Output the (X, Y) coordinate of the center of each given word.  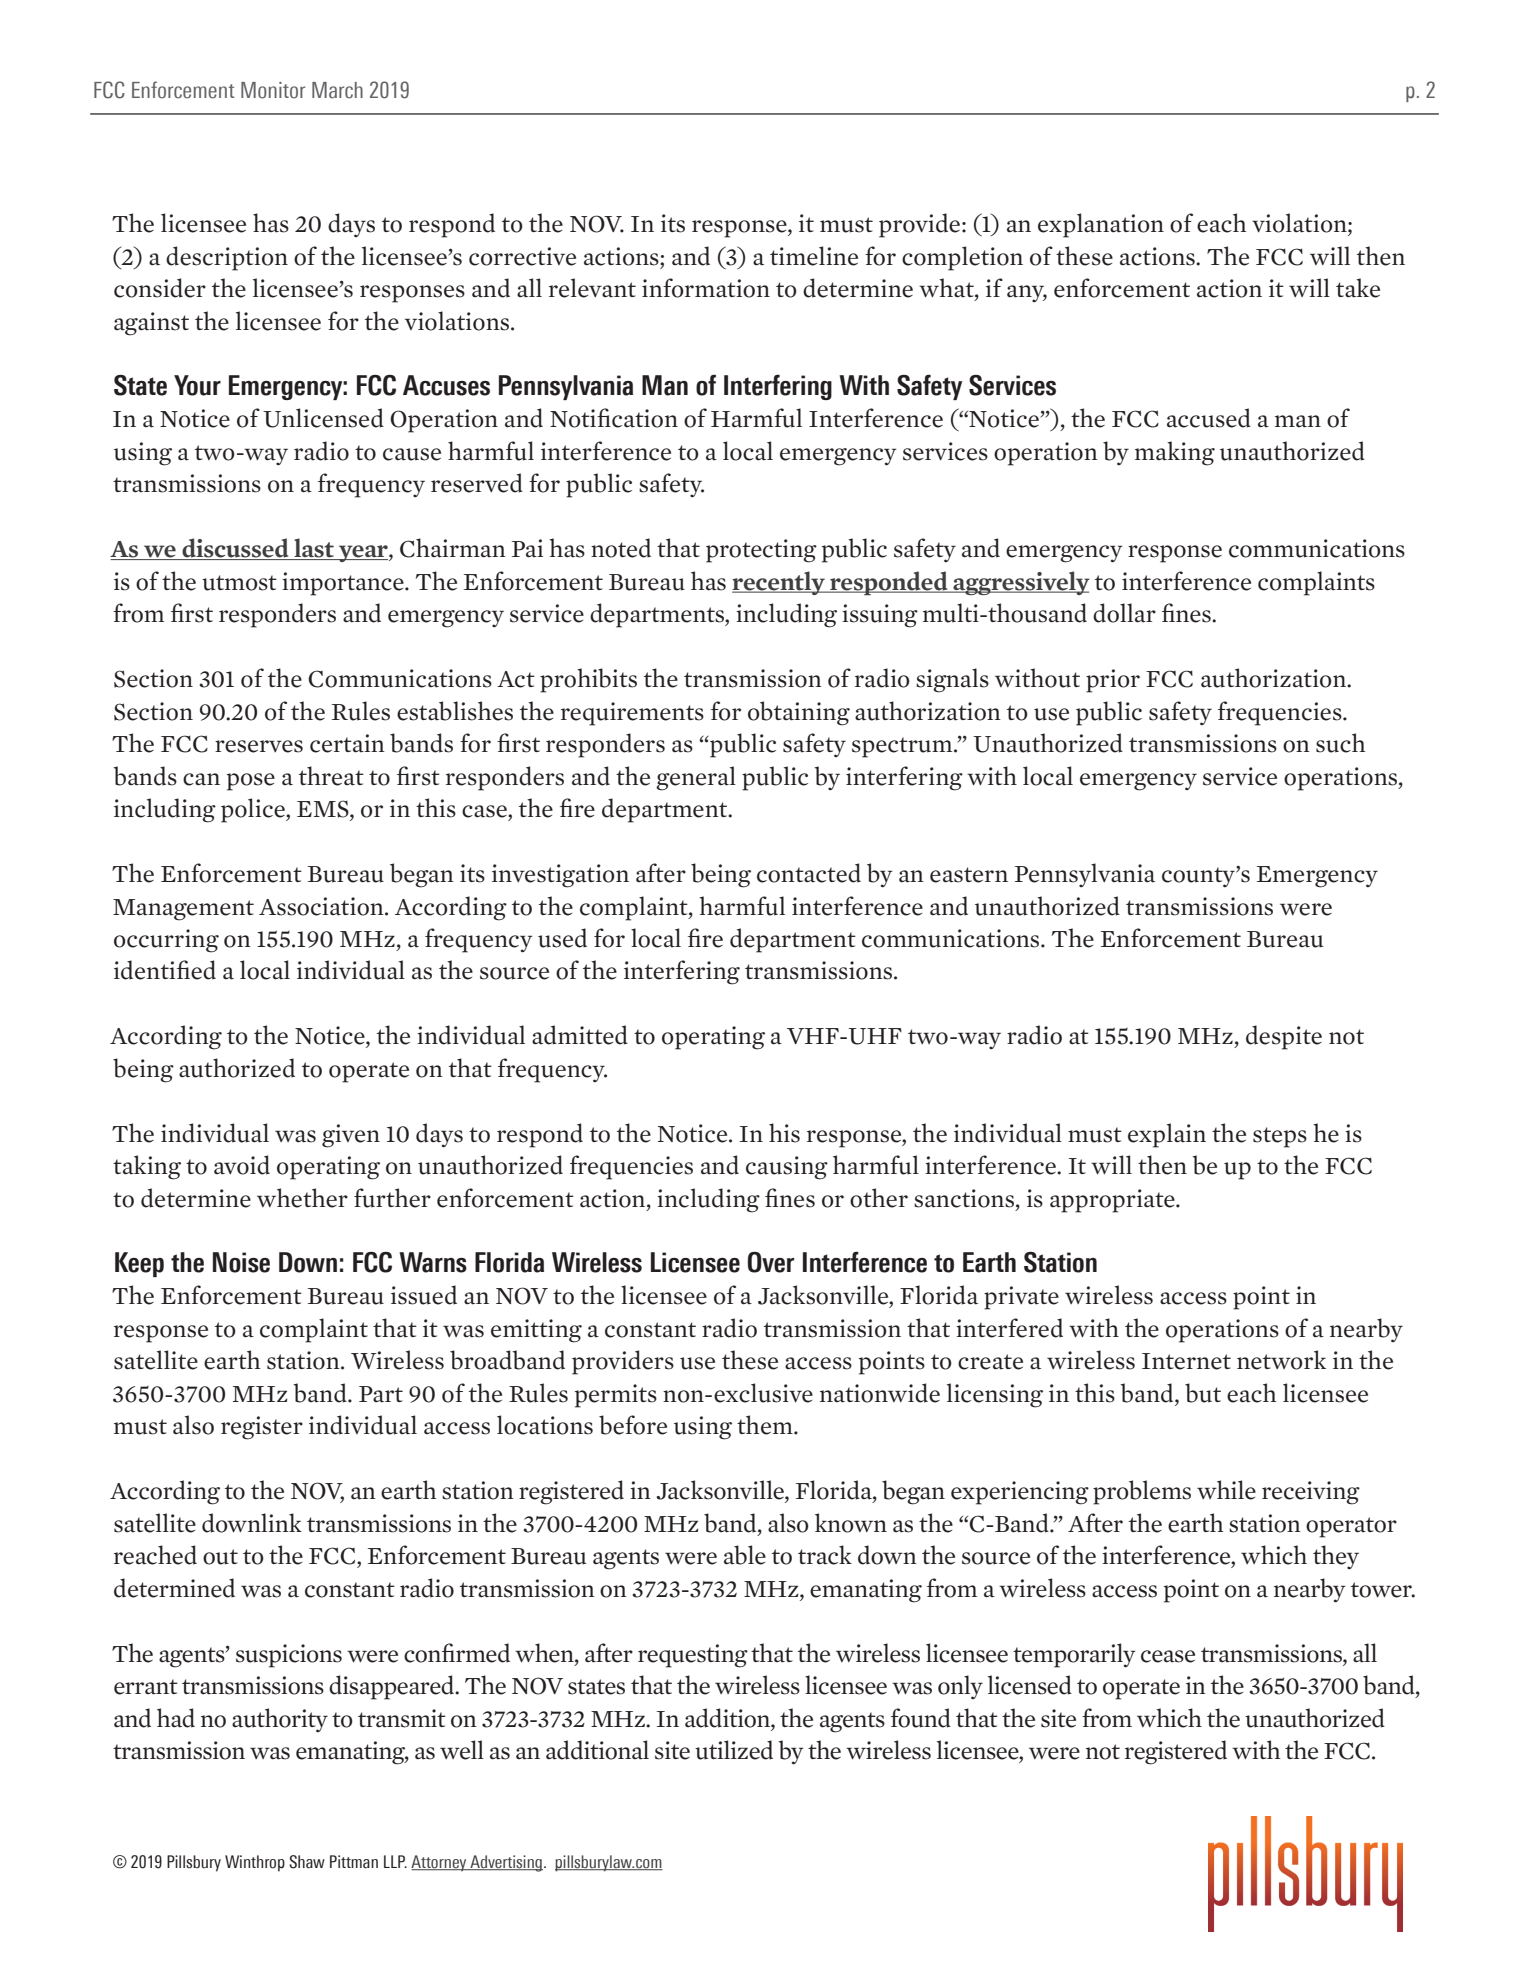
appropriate (1113, 1201)
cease (1168, 1656)
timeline (814, 256)
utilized (734, 1750)
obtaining (799, 713)
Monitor (273, 90)
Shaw (307, 1862)
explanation (1101, 225)
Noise (241, 1262)
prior (1113, 681)
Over (771, 1262)
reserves (259, 746)
